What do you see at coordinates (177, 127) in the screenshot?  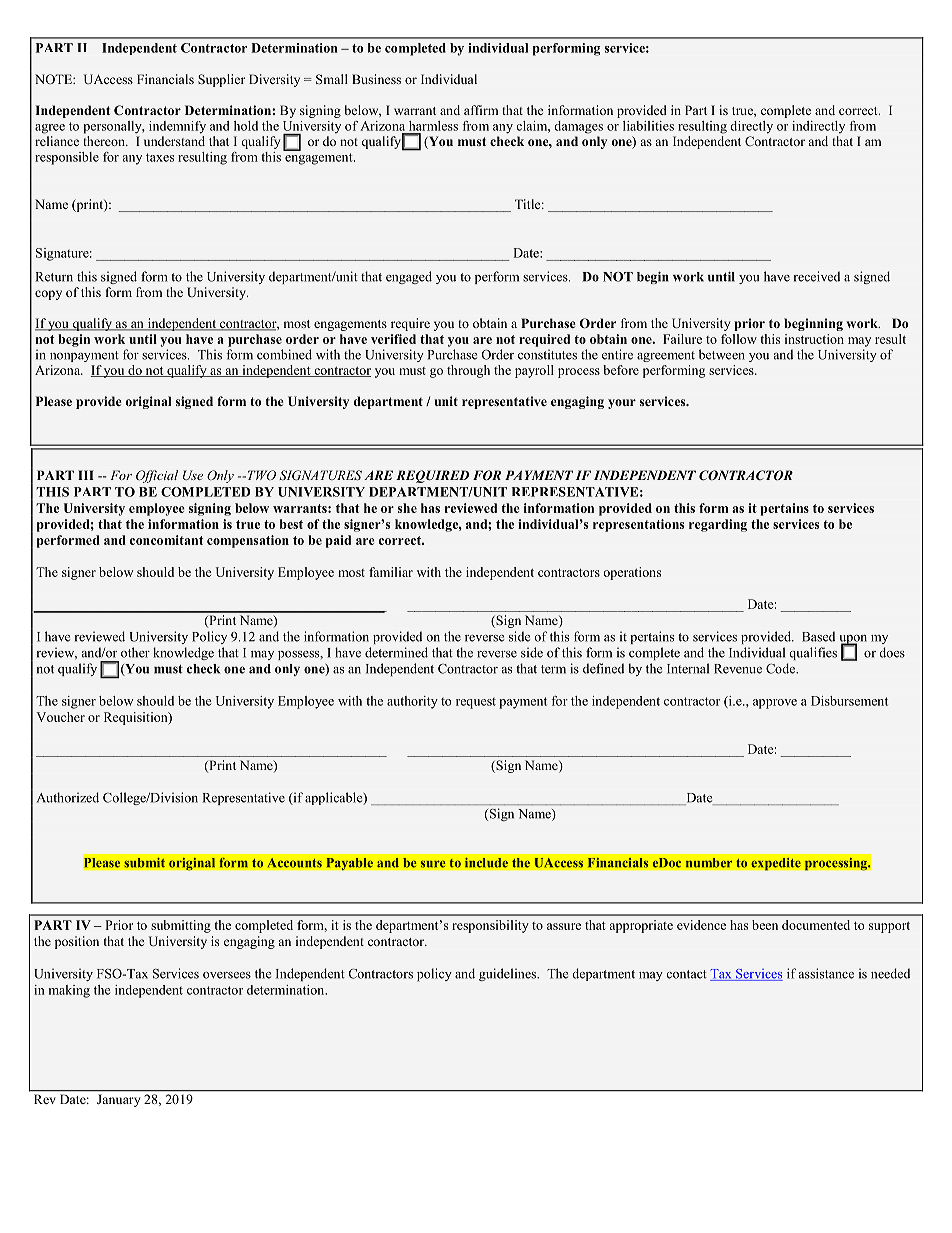 I see `indemnify` at bounding box center [177, 127].
